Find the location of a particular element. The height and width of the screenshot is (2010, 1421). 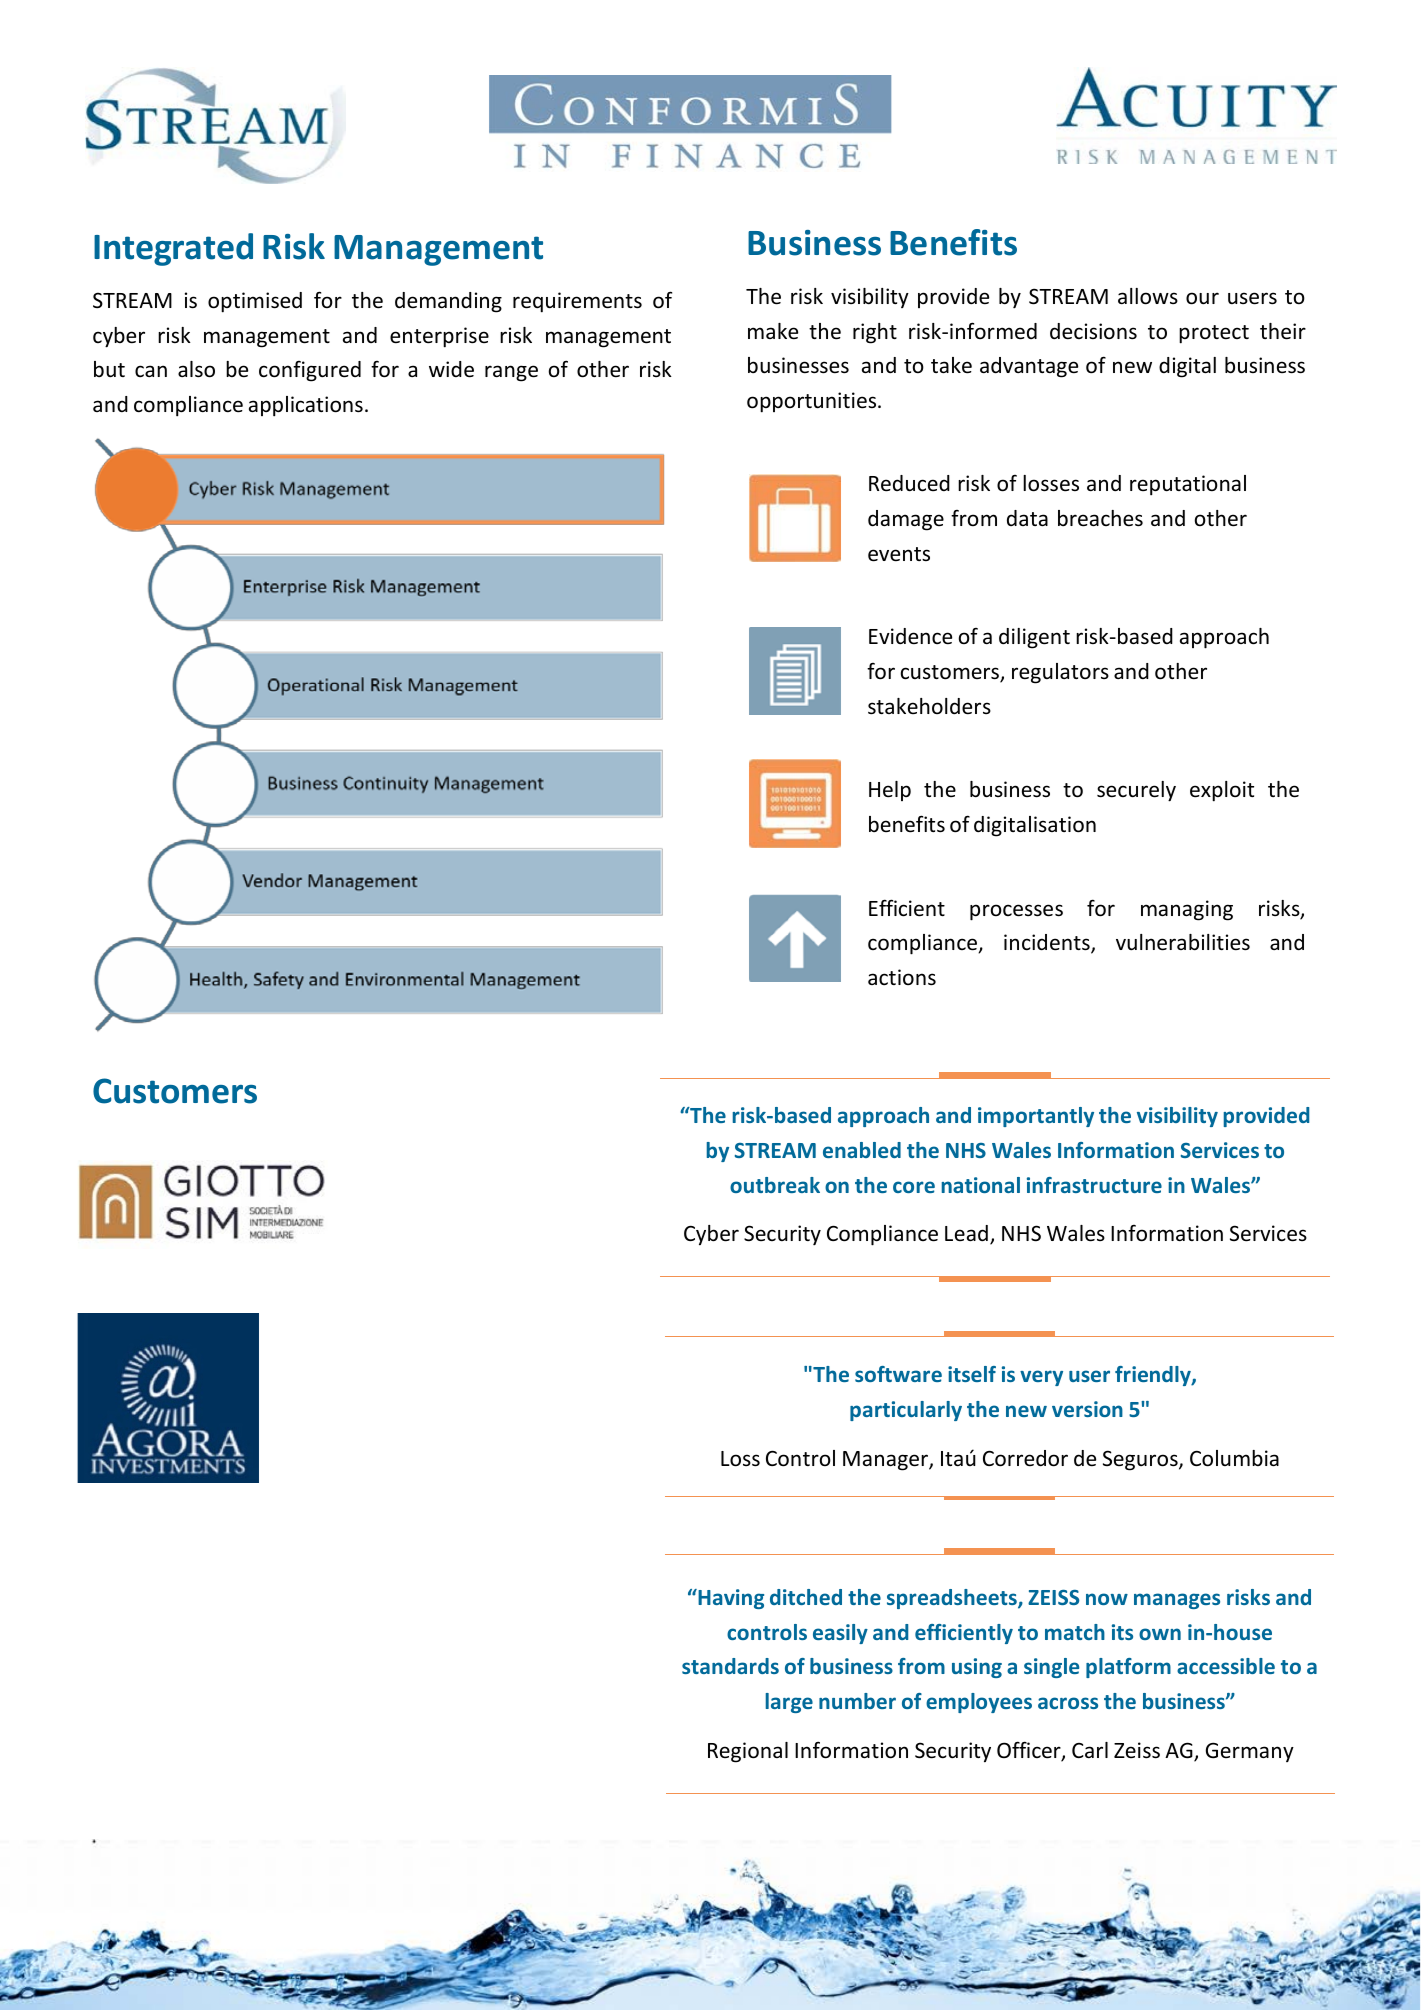

regulators is located at coordinates (1060, 673).
